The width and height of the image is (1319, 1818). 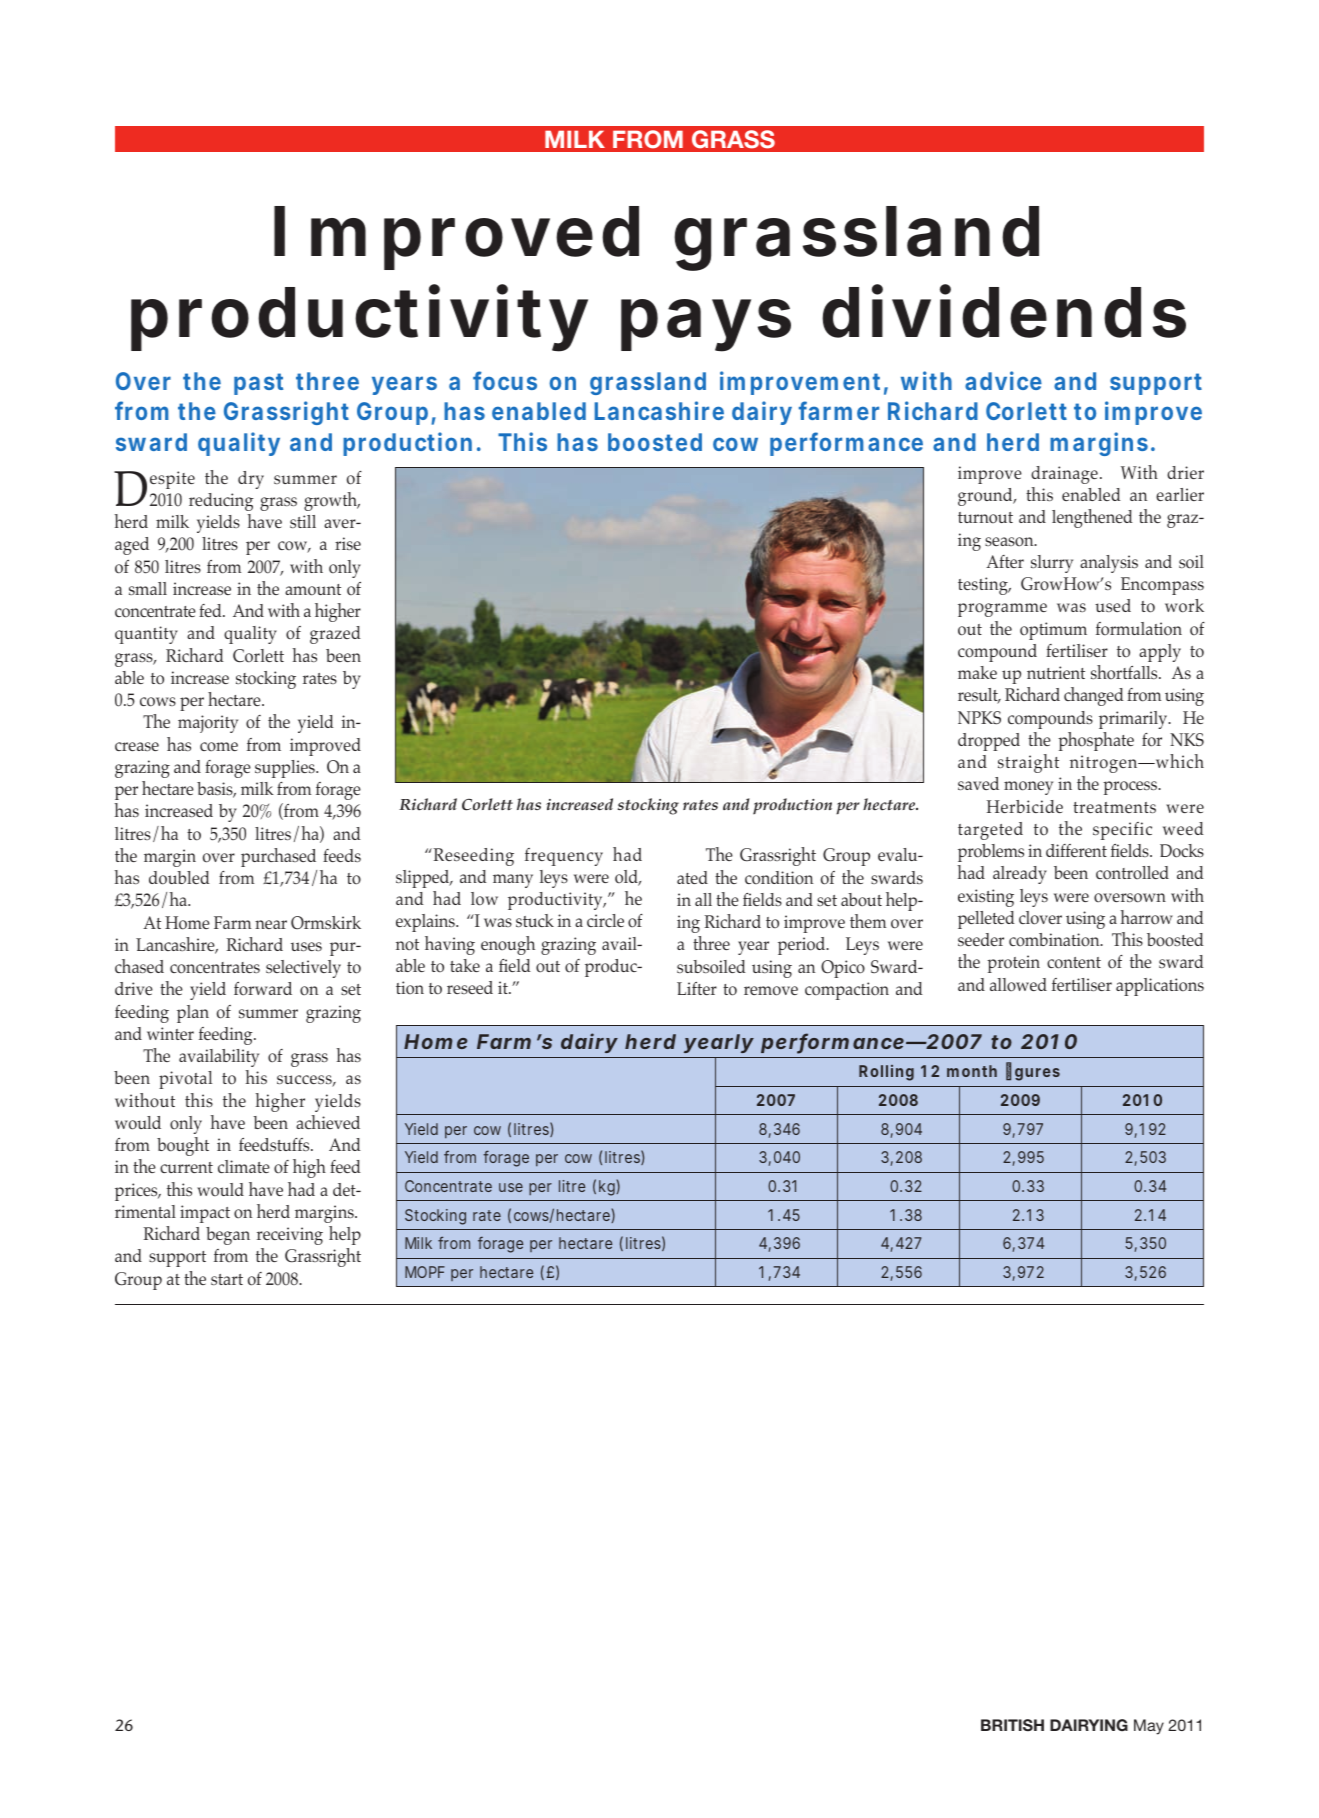 I want to click on BRITISH, so click(x=1012, y=1725).
